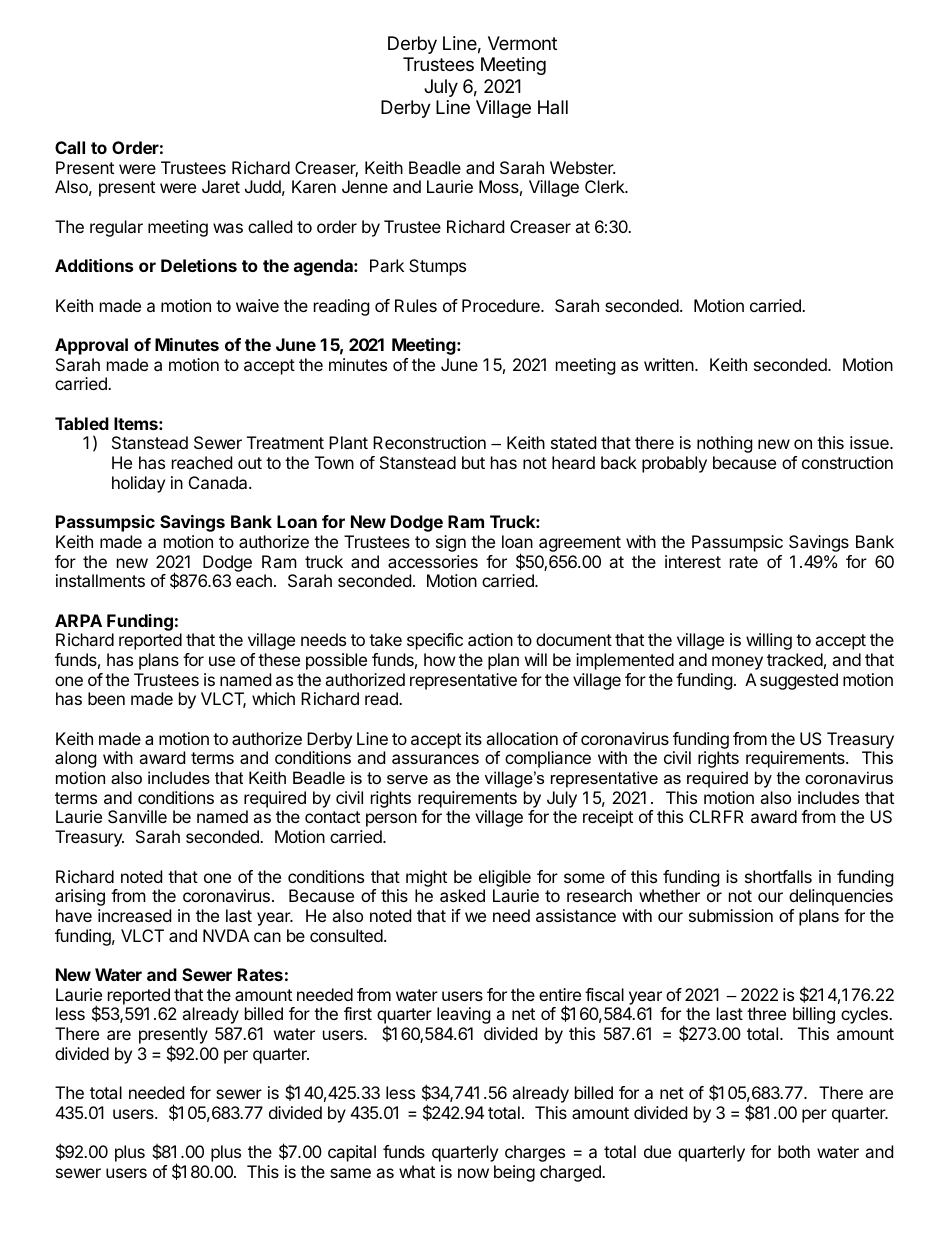  What do you see at coordinates (462, 895) in the screenshot?
I see `asked` at bounding box center [462, 895].
